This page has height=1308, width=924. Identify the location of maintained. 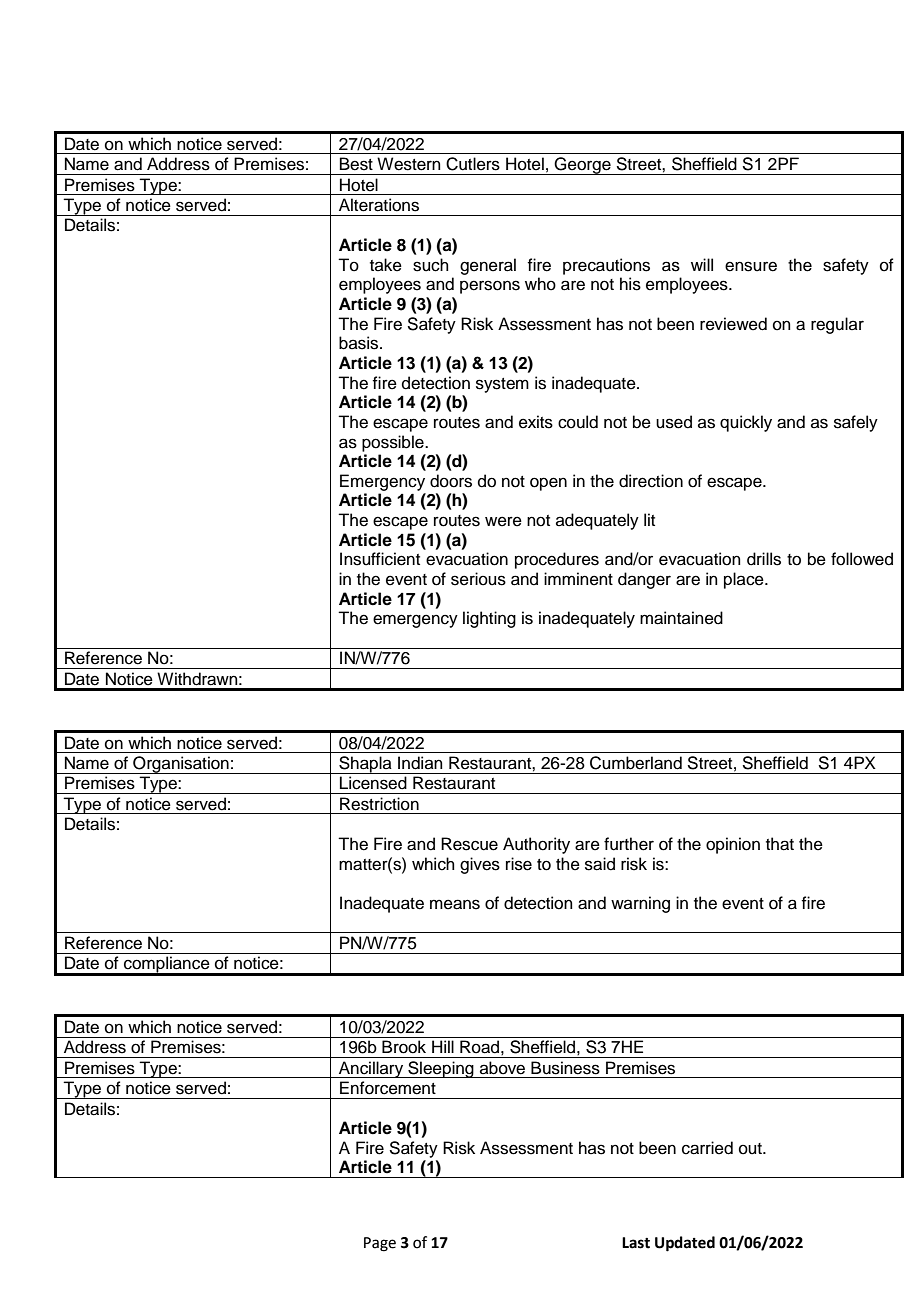
(681, 618).
